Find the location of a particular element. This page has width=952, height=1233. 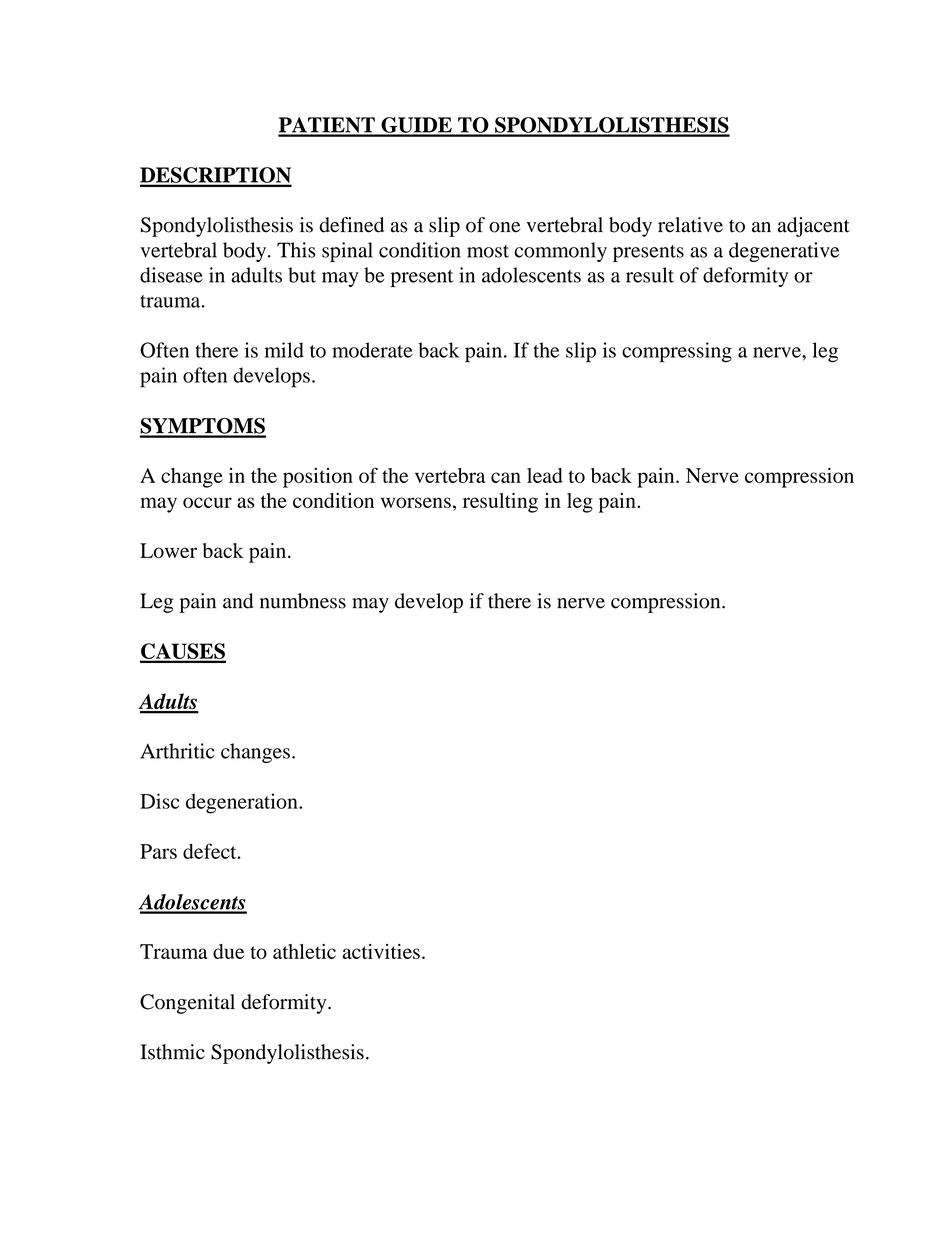

occur is located at coordinates (207, 502).
